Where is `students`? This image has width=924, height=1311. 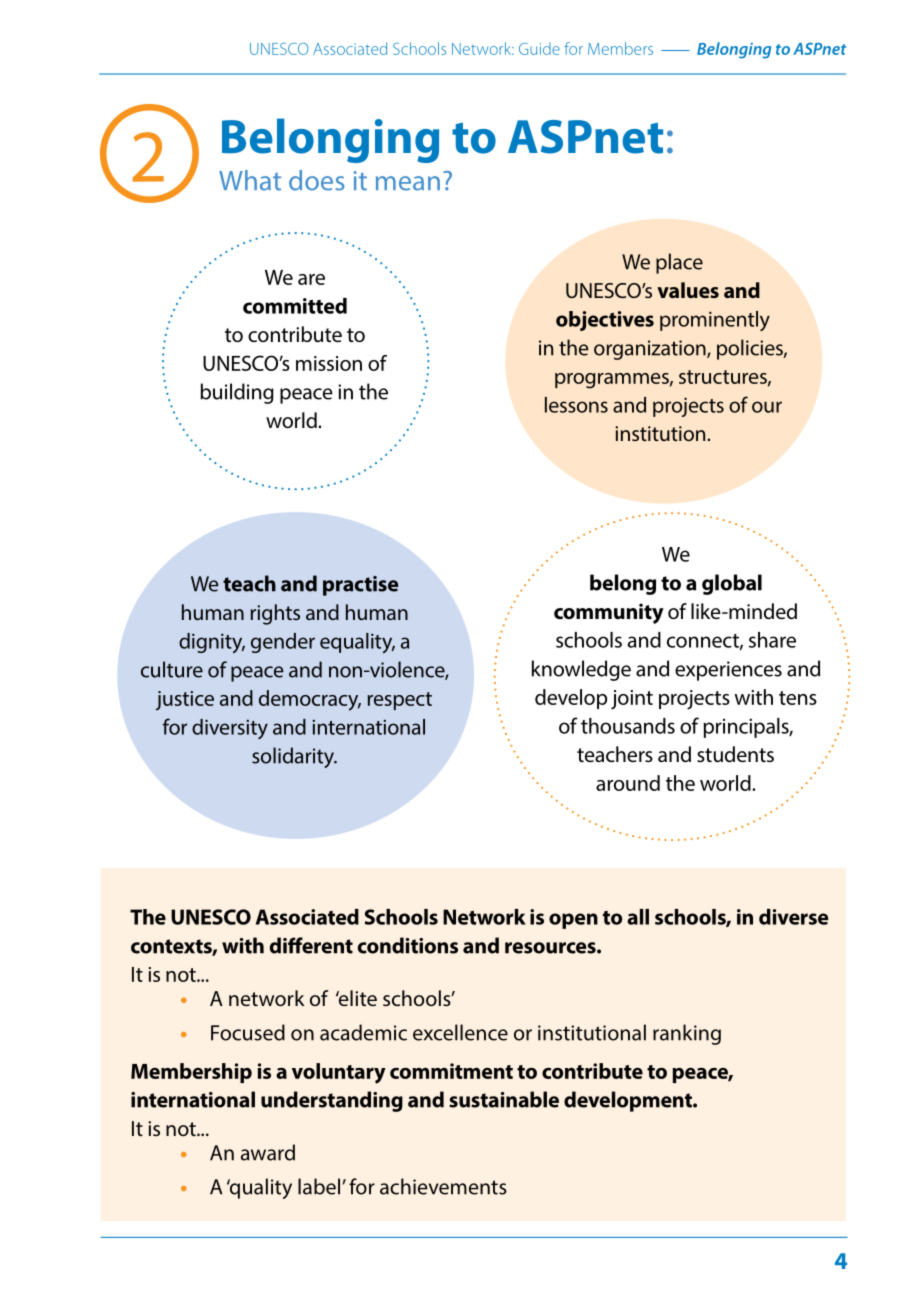 students is located at coordinates (735, 754).
